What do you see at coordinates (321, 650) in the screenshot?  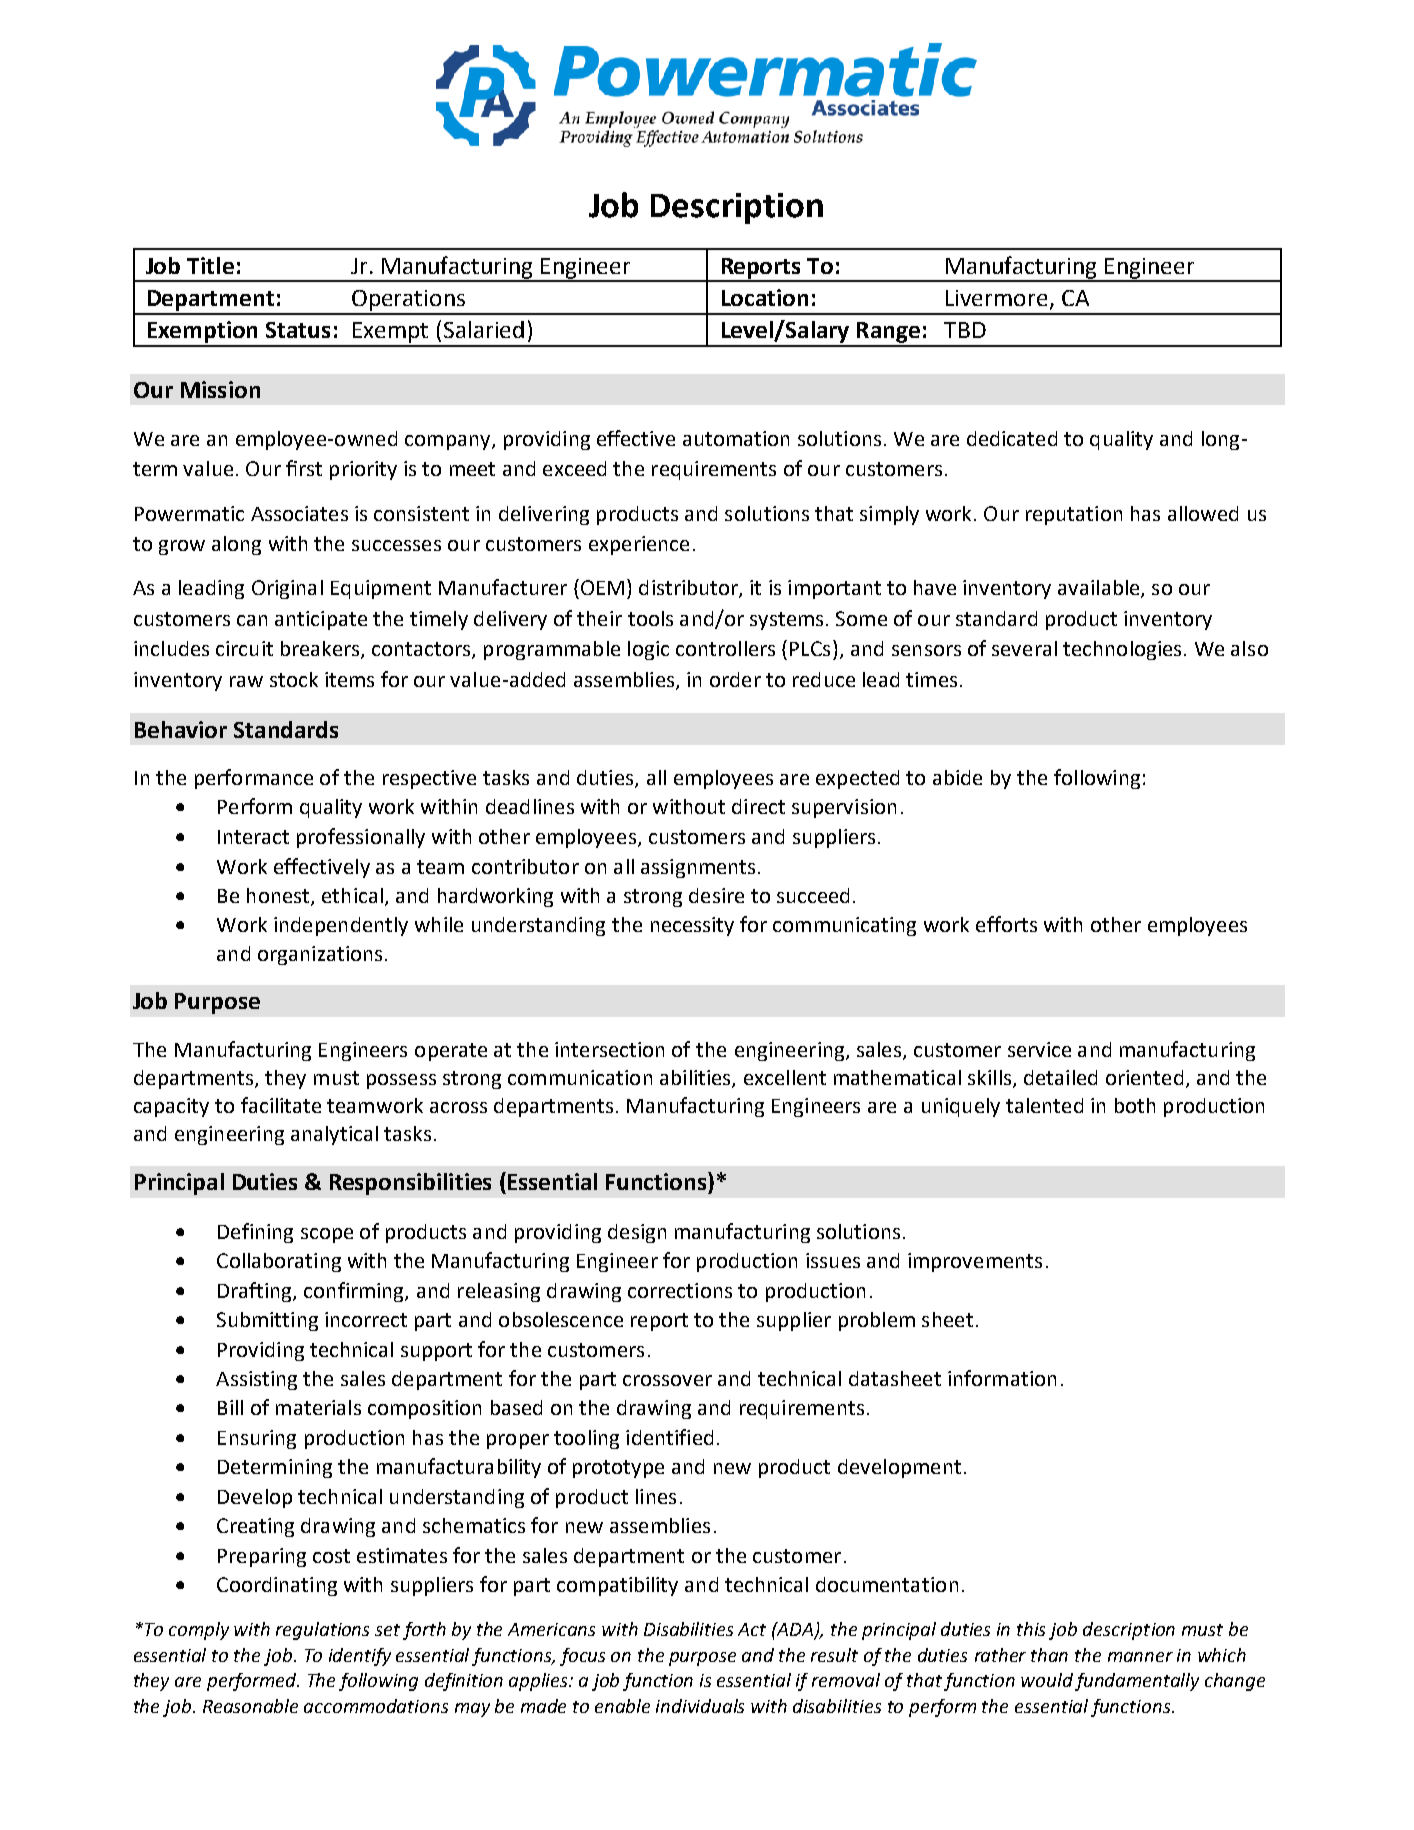 I see `breakers` at bounding box center [321, 650].
